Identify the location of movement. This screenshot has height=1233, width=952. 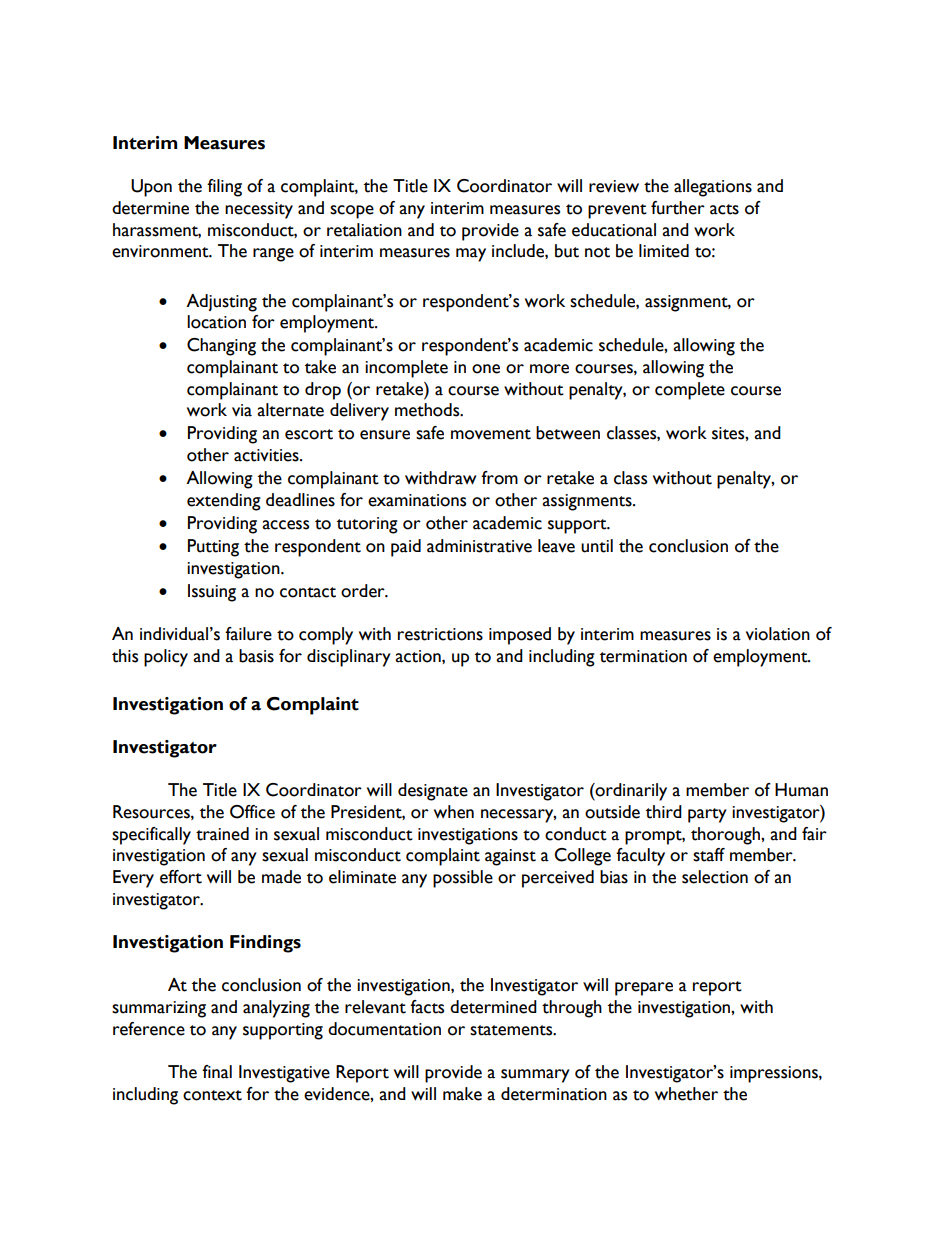
(491, 434).
